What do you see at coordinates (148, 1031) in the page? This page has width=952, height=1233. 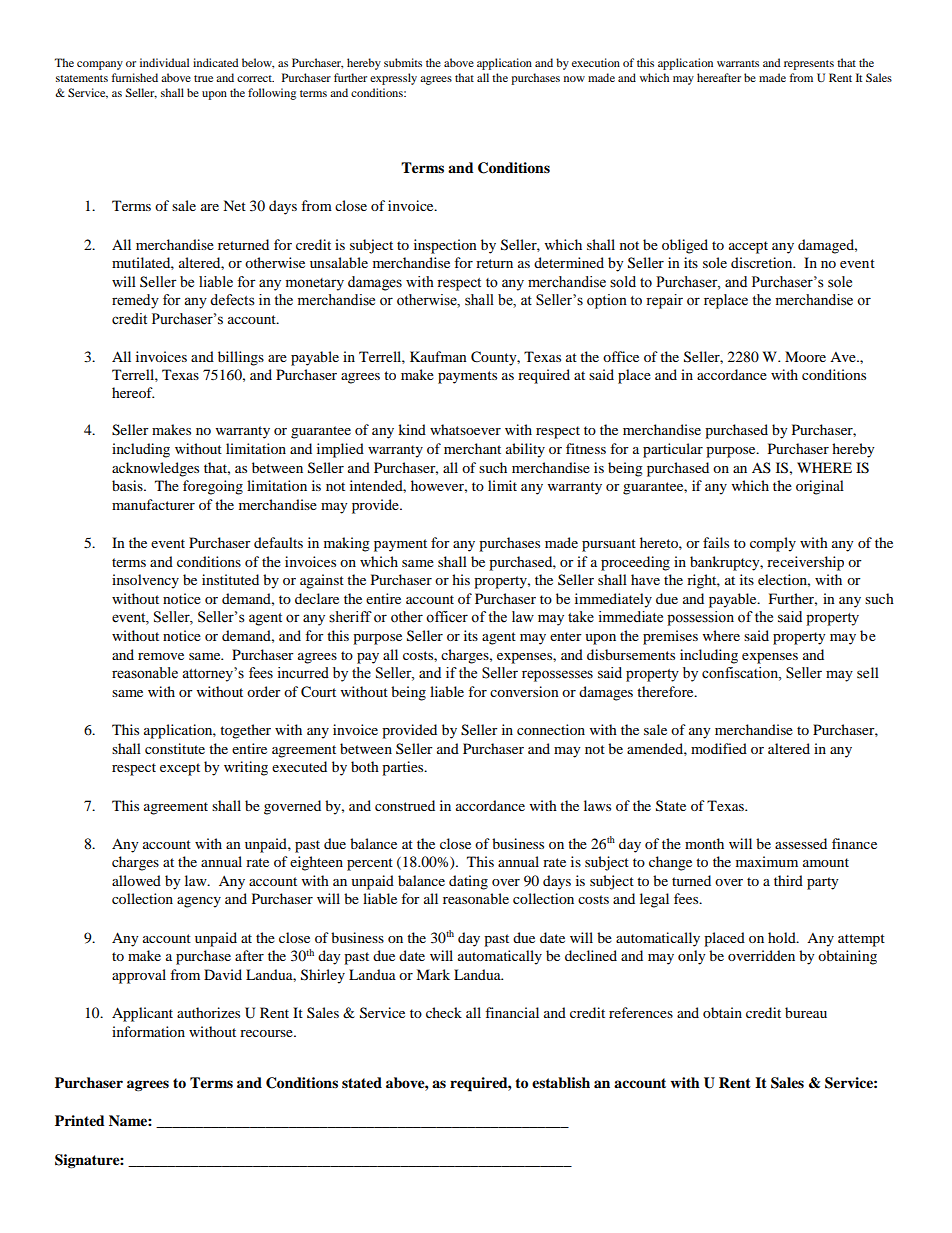 I see `information` at bounding box center [148, 1031].
